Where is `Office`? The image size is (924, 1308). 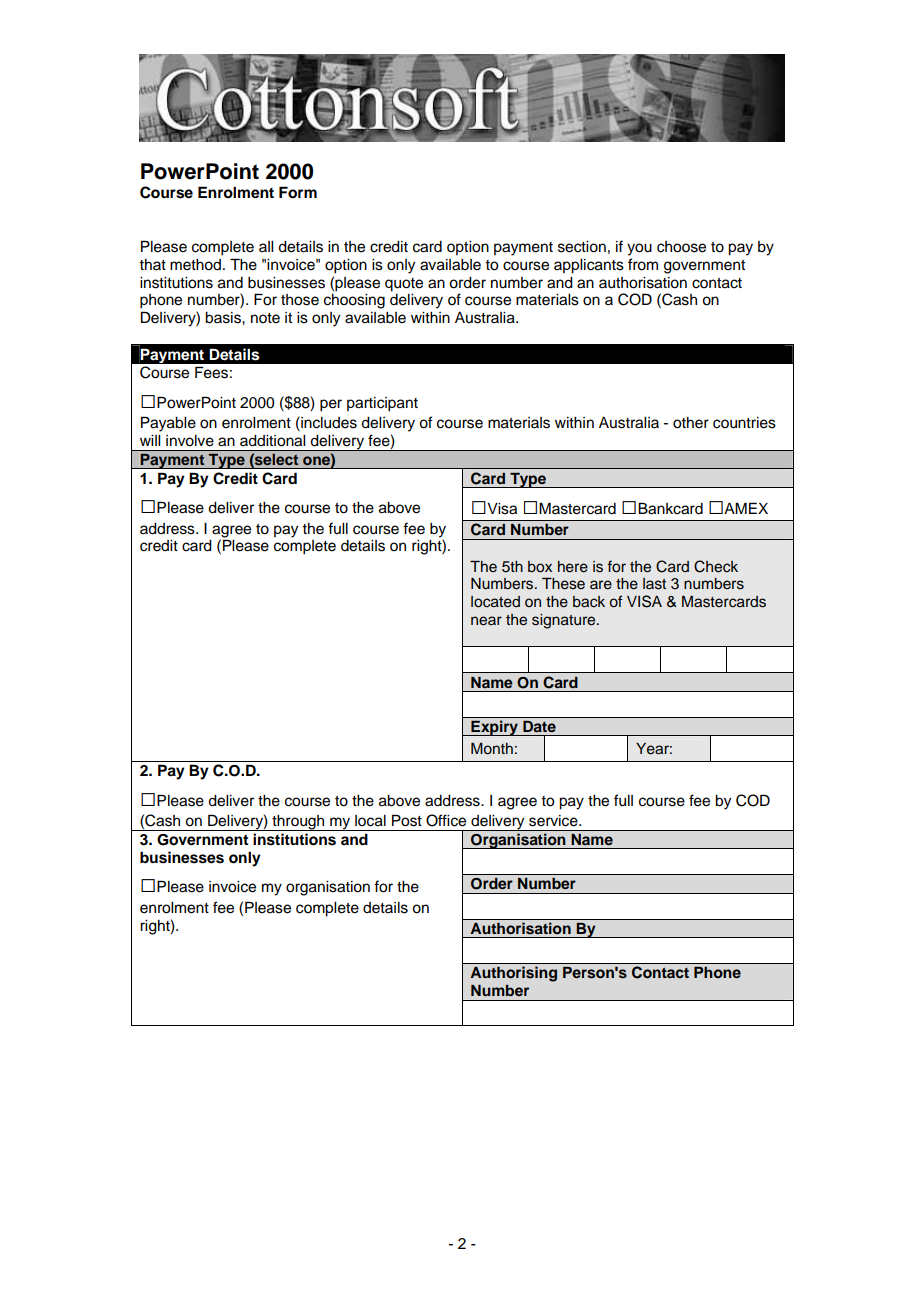
Office is located at coordinates (446, 820).
